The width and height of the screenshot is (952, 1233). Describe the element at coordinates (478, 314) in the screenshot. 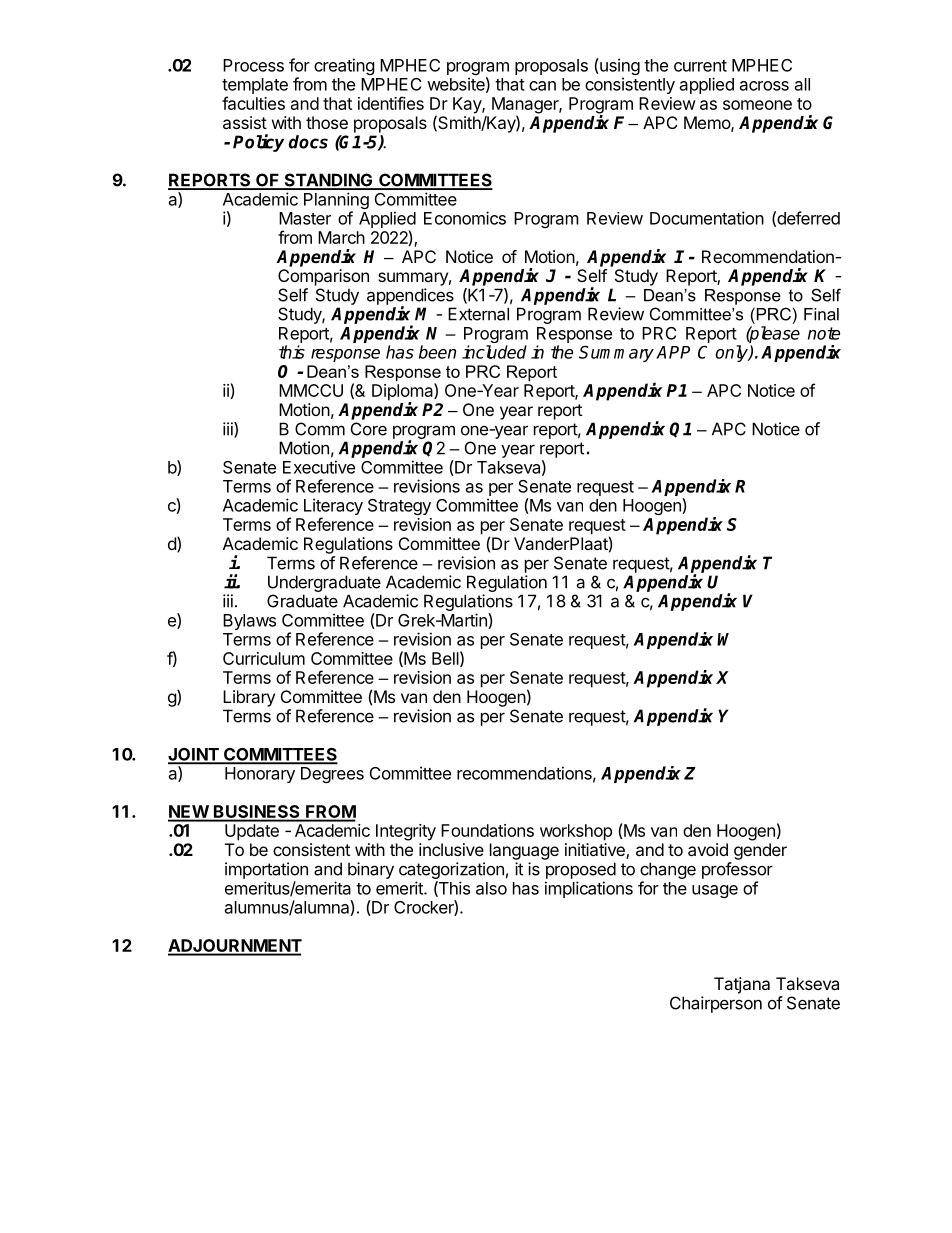

I see `External` at that location.
